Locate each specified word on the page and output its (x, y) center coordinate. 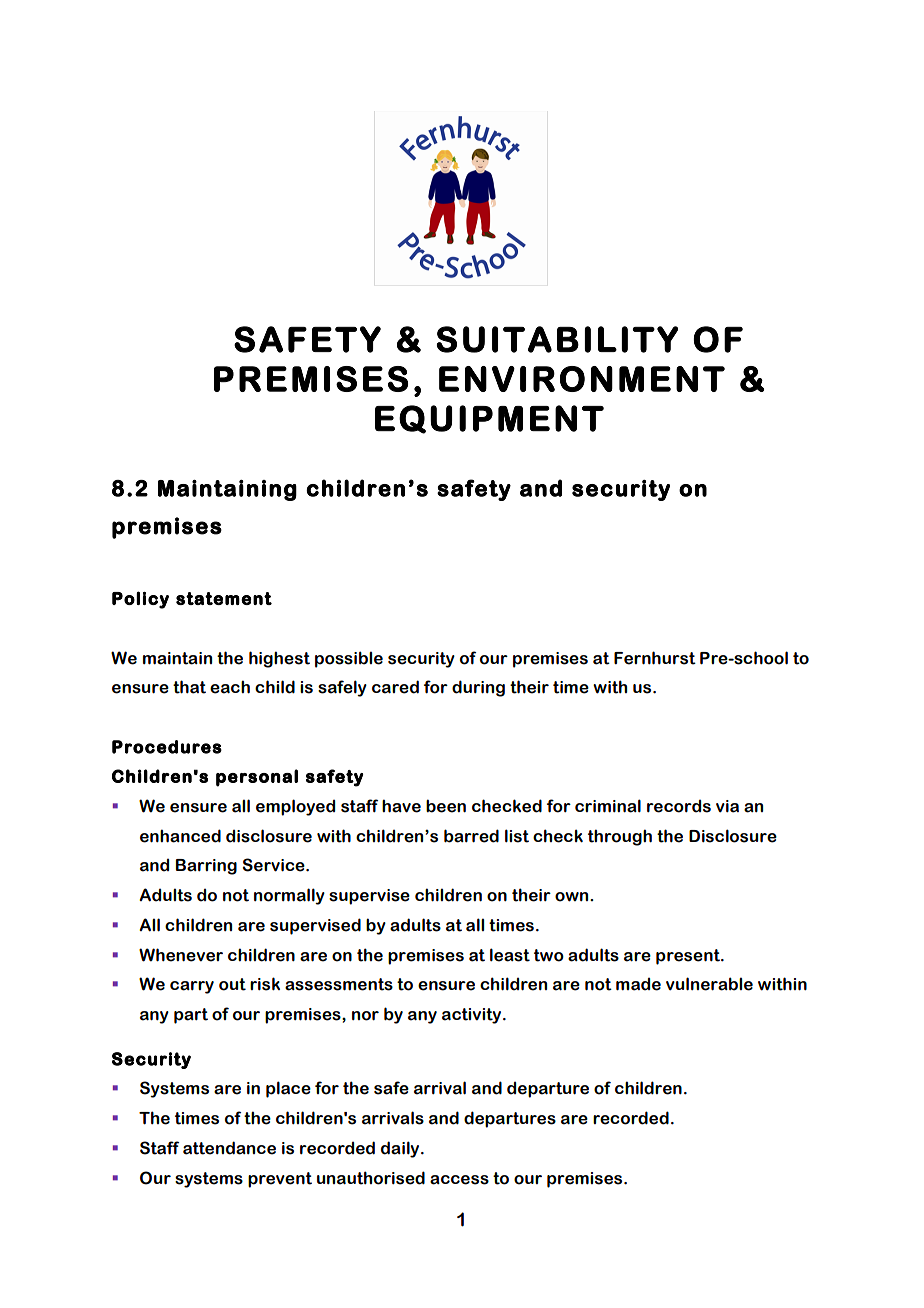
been (446, 806)
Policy (140, 600)
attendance (229, 1148)
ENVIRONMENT (582, 379)
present (689, 957)
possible (349, 659)
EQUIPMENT (489, 419)
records (679, 806)
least (510, 955)
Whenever (181, 955)
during (478, 688)
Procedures (167, 747)
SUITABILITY (557, 339)
